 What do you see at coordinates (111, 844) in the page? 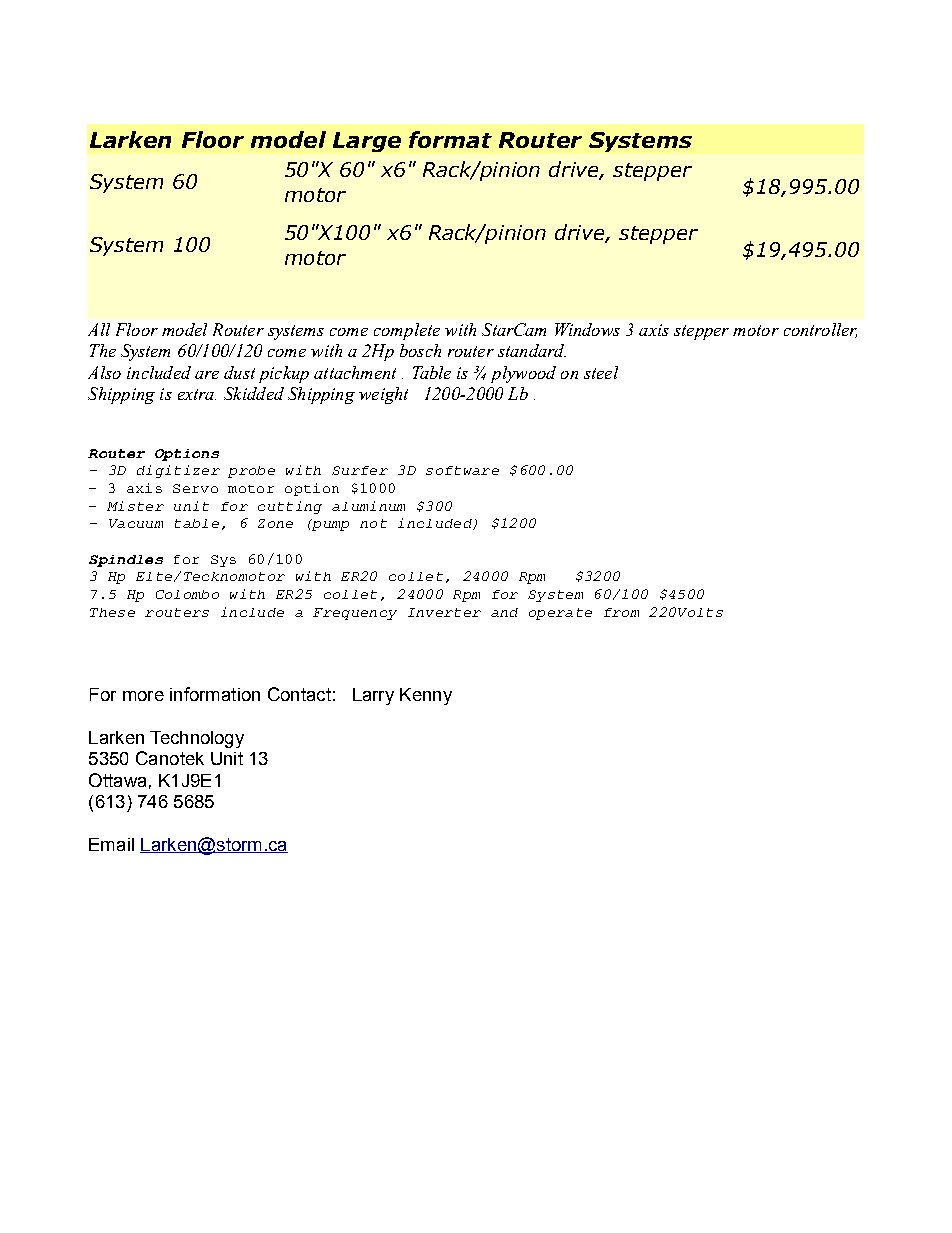
I see `Email` at bounding box center [111, 844].
